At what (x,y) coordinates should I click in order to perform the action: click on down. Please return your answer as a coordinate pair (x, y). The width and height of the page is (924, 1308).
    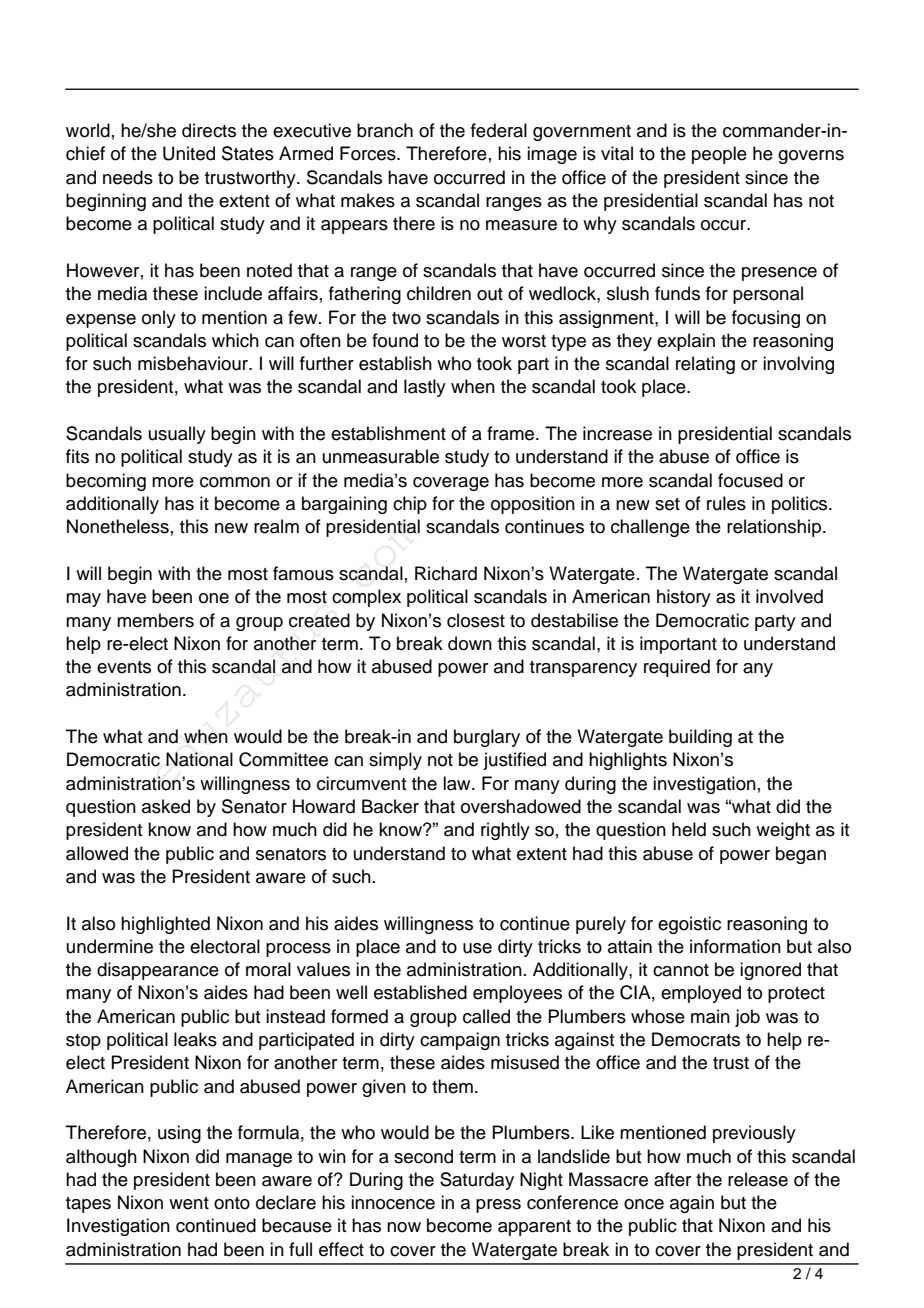
    Looking at the image, I should click on (470, 643).
